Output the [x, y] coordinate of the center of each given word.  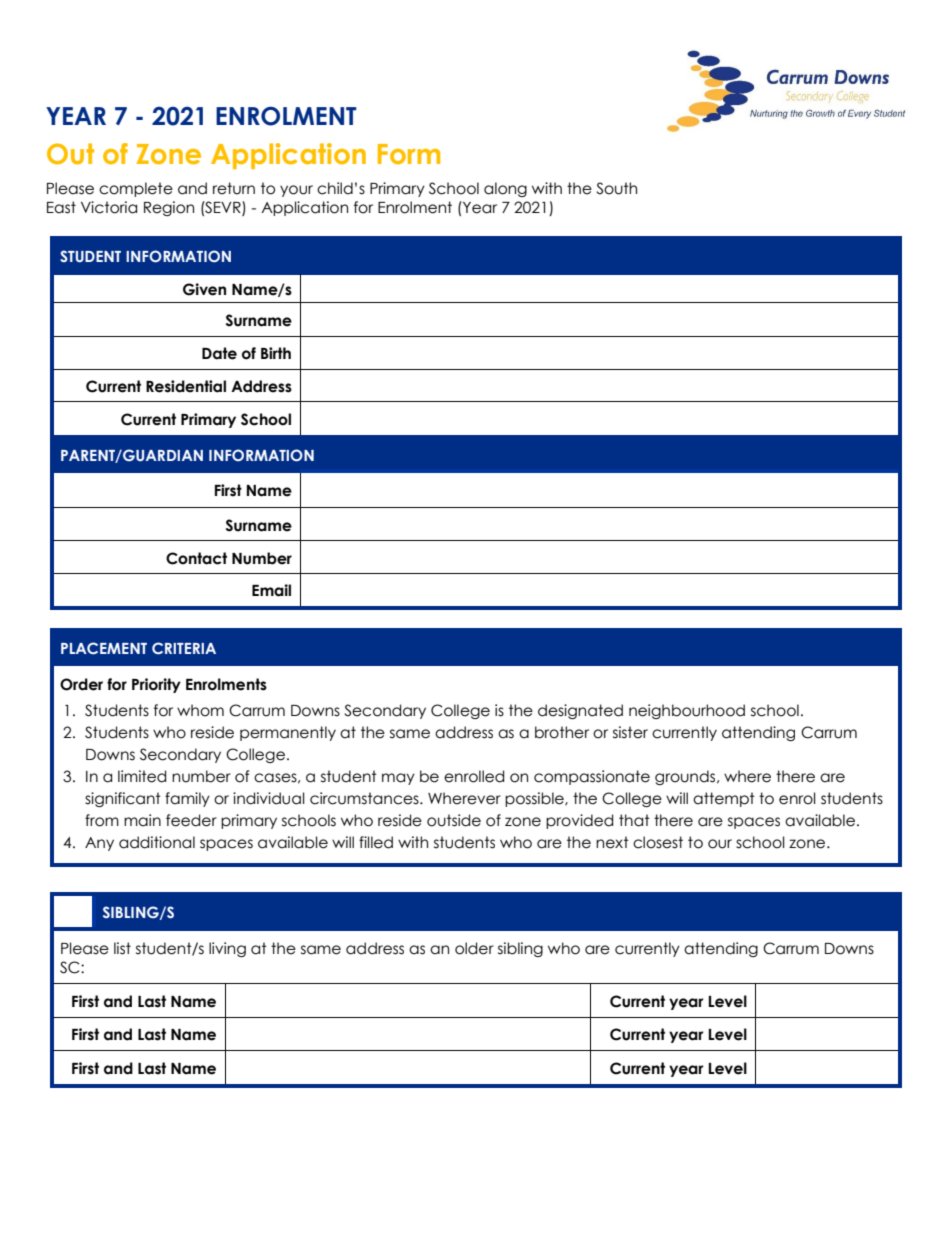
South [616, 188]
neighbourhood [687, 711]
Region [169, 208]
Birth [276, 353]
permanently [288, 733]
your [296, 191]
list [122, 948]
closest [658, 842]
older [474, 948]
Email [271, 590]
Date [219, 353]
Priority [156, 685]
